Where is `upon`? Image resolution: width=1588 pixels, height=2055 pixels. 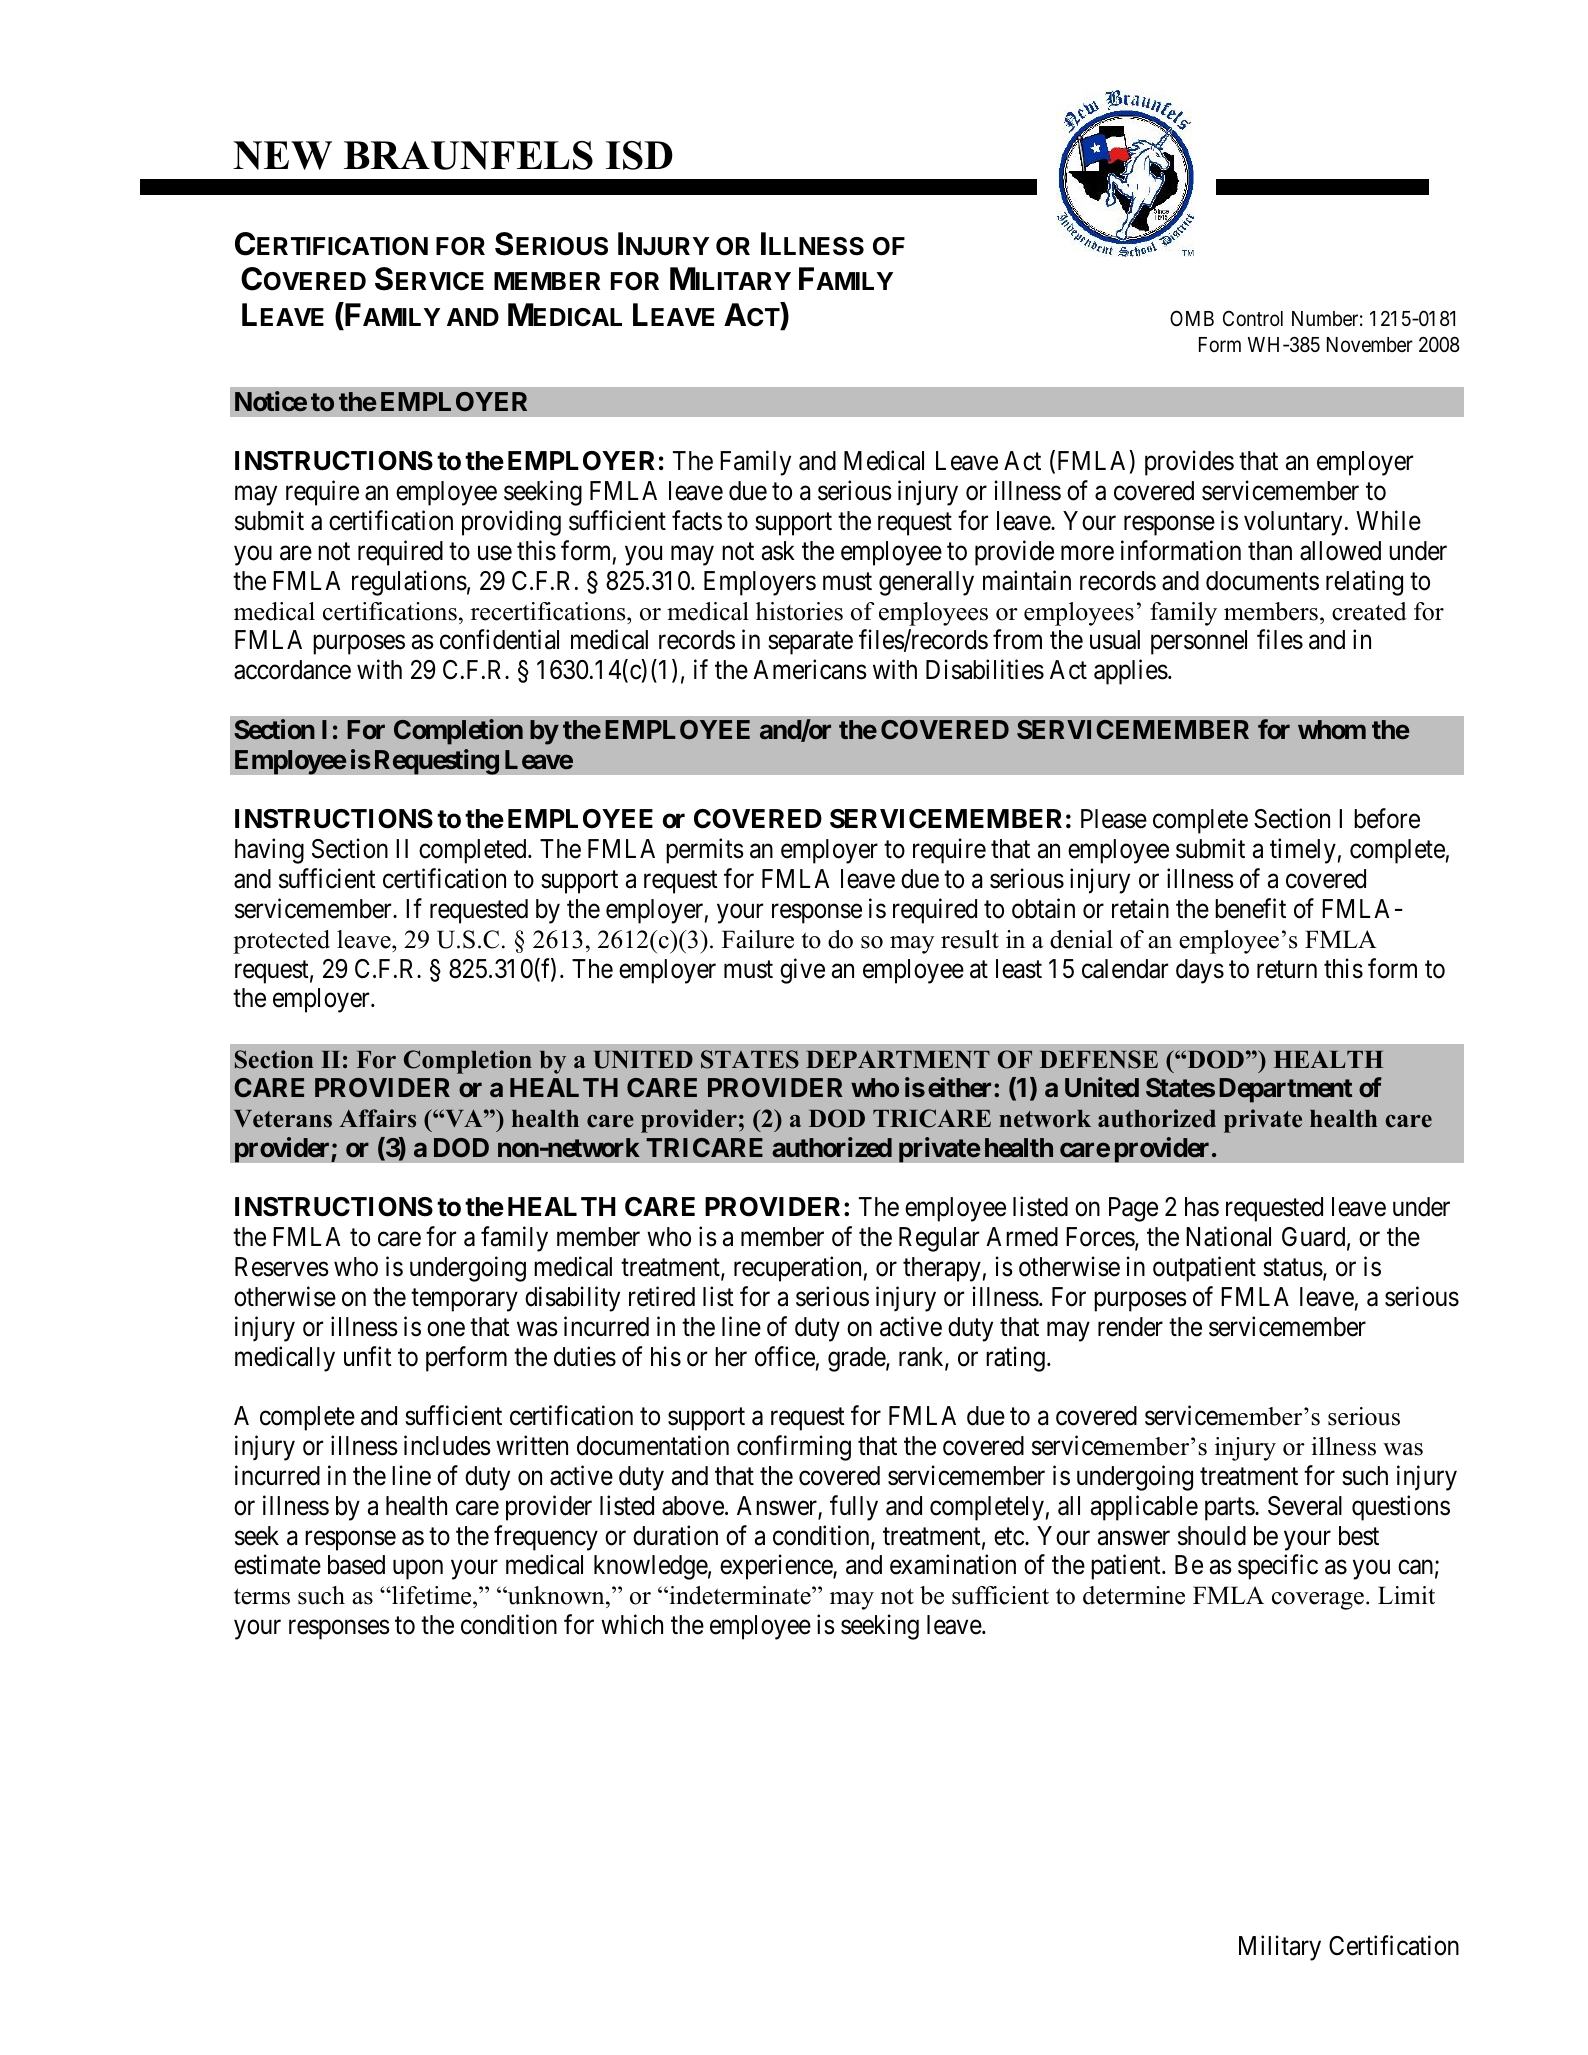 upon is located at coordinates (418, 1570).
